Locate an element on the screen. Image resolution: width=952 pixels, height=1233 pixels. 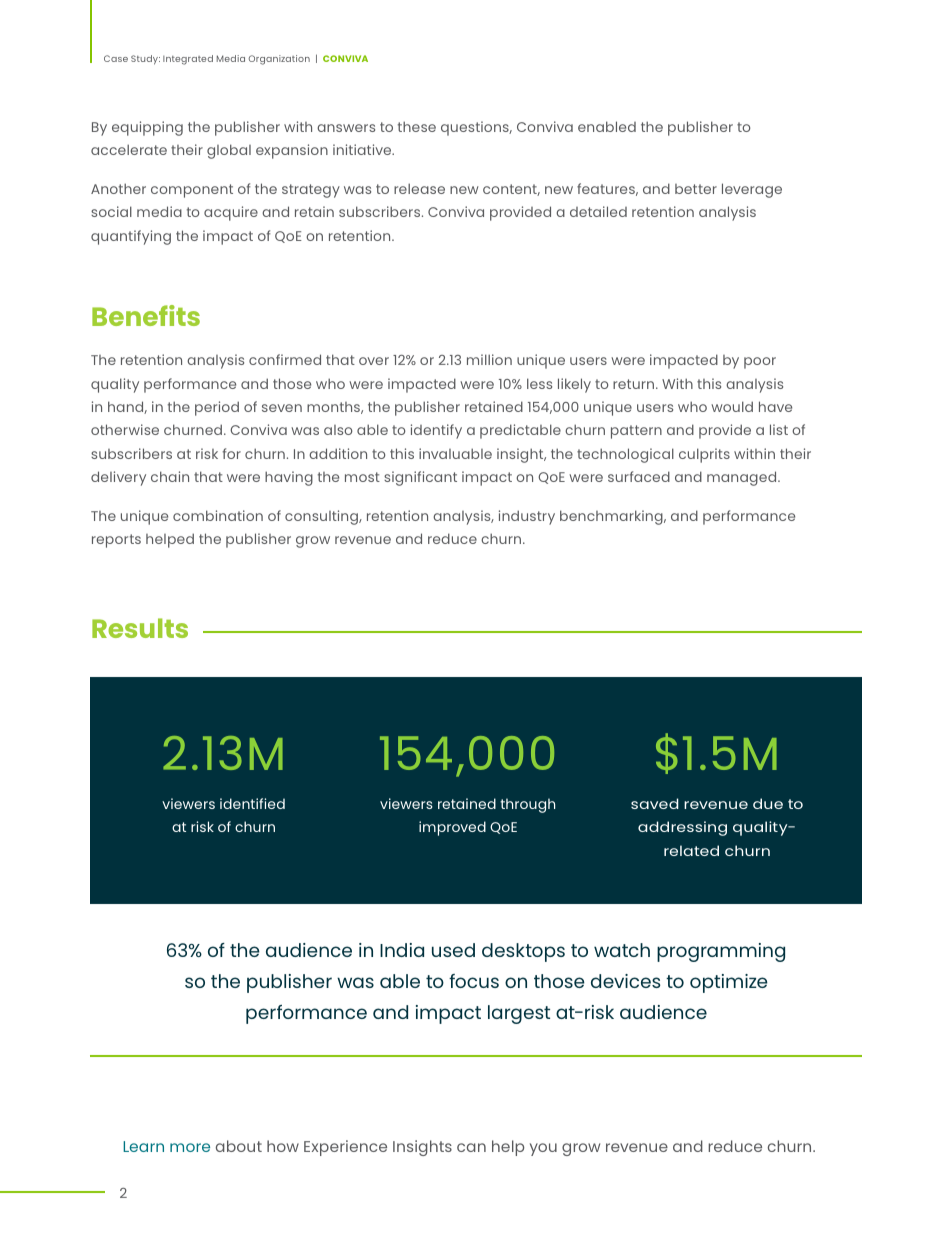
saved is located at coordinates (655, 803).
